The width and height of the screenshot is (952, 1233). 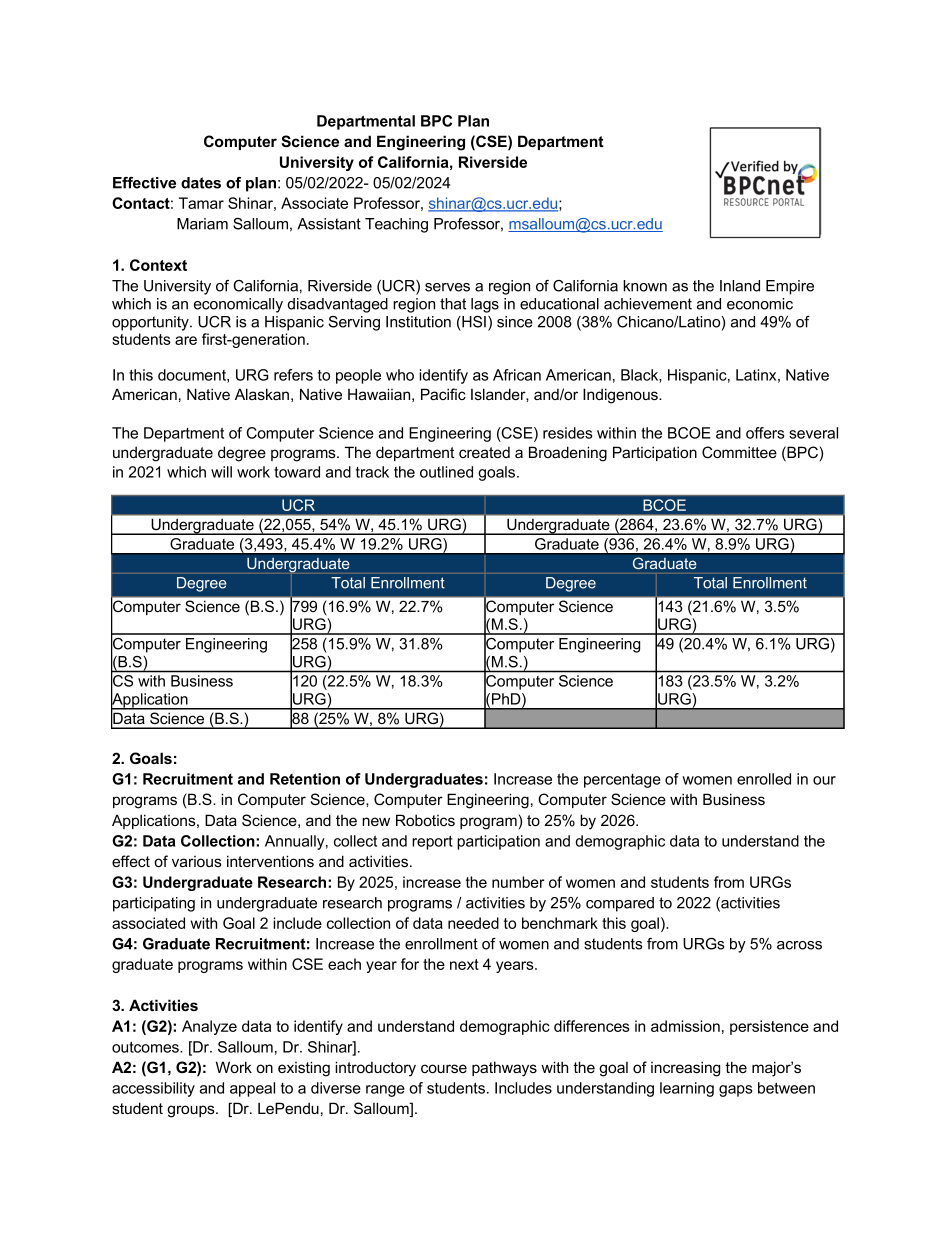 What do you see at coordinates (252, 1089) in the screenshot?
I see `appeal` at bounding box center [252, 1089].
